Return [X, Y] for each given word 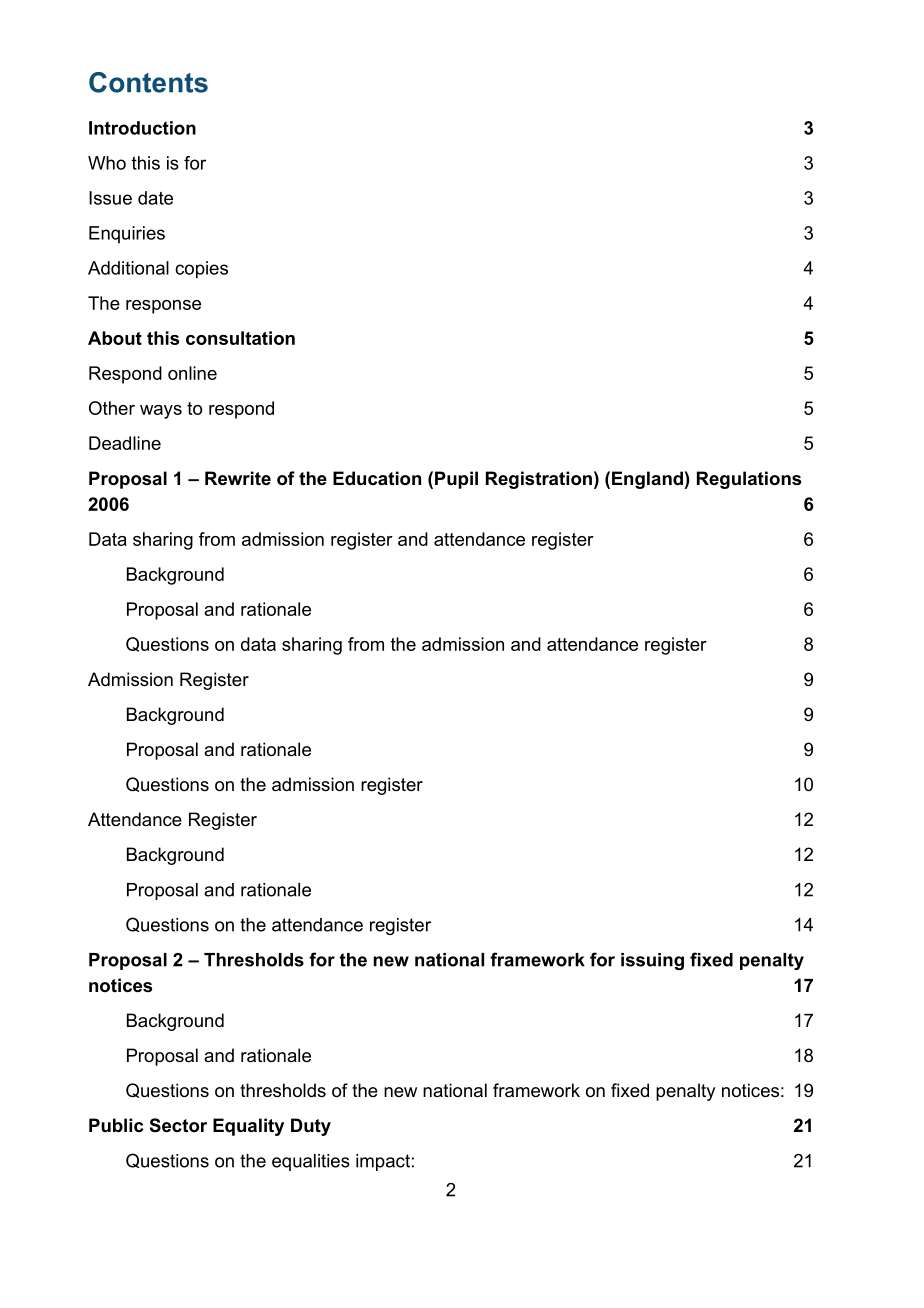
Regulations [749, 480]
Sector [178, 1125]
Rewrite [238, 478]
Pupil [456, 480]
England [647, 480]
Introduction [142, 128]
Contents [148, 82]
